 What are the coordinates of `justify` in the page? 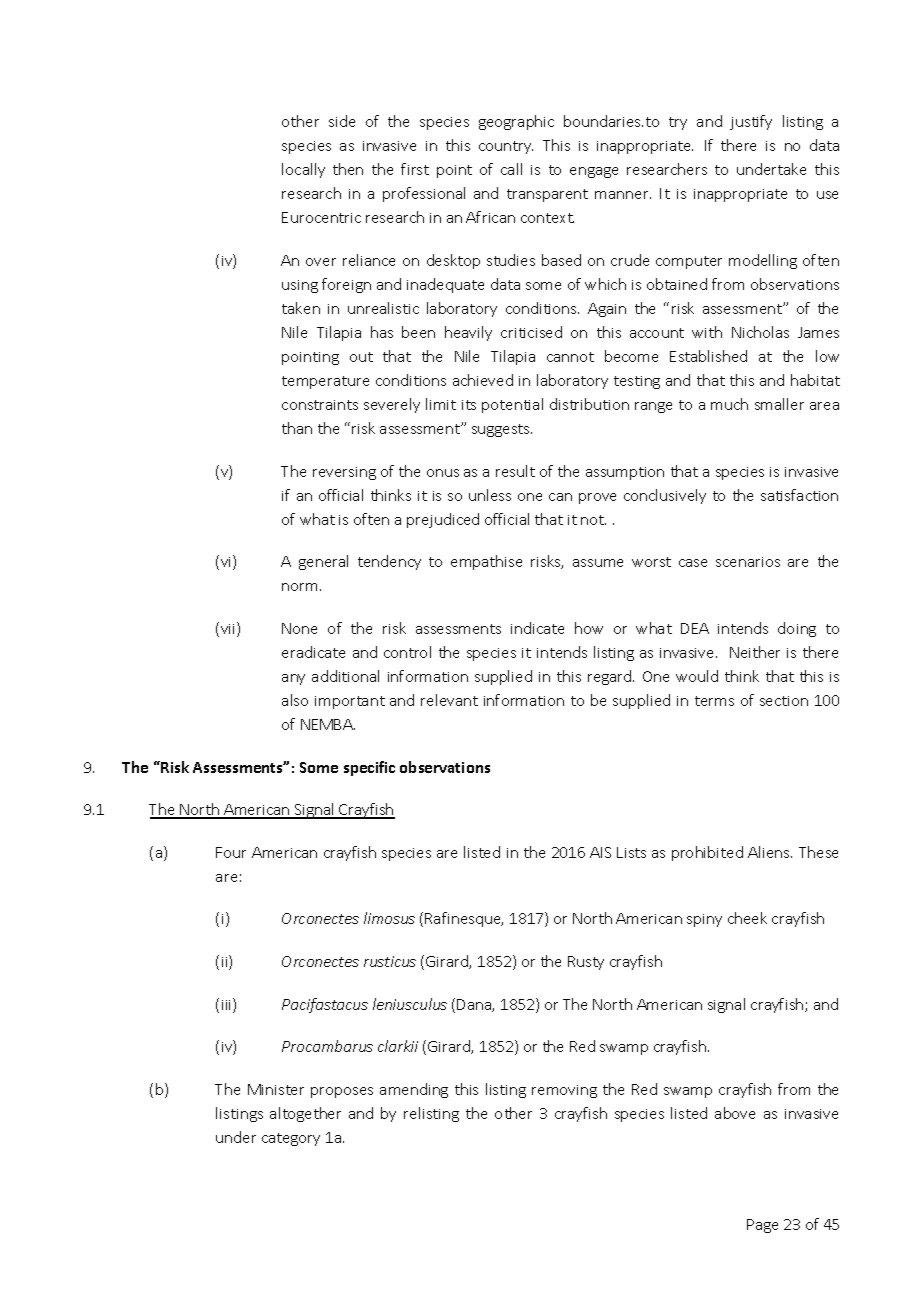 It's located at (751, 122).
